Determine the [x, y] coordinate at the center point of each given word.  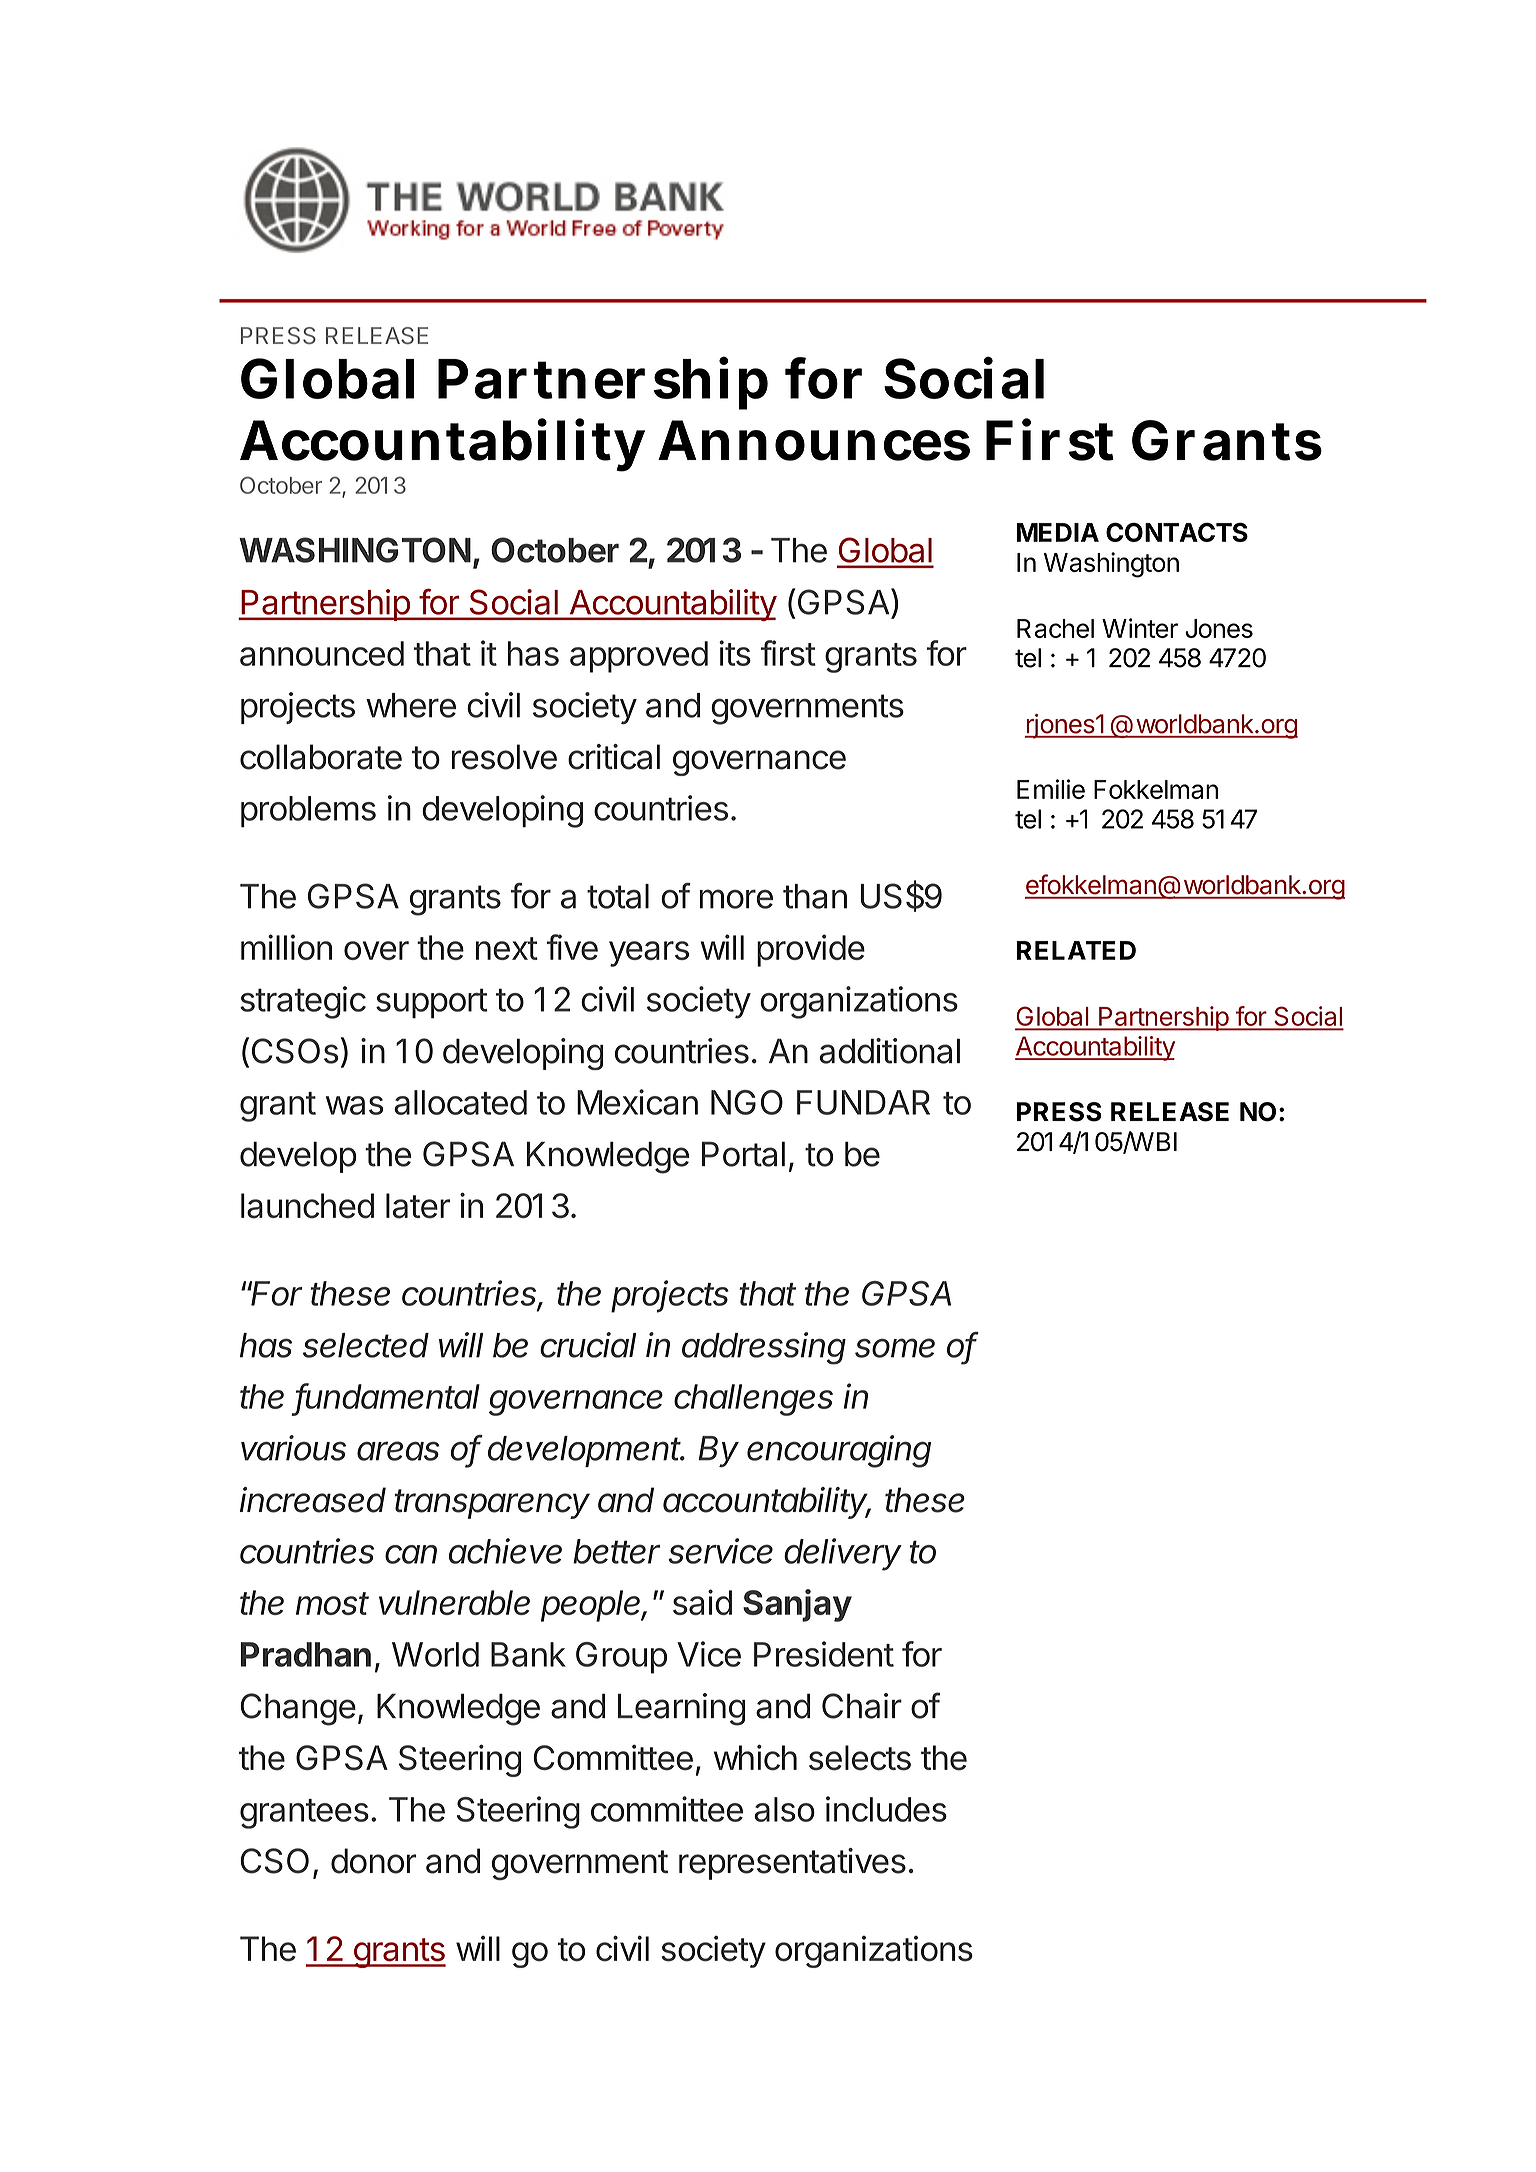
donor [374, 1861]
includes [886, 1809]
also [784, 1809]
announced [322, 653]
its [735, 653]
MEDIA [1058, 532]
